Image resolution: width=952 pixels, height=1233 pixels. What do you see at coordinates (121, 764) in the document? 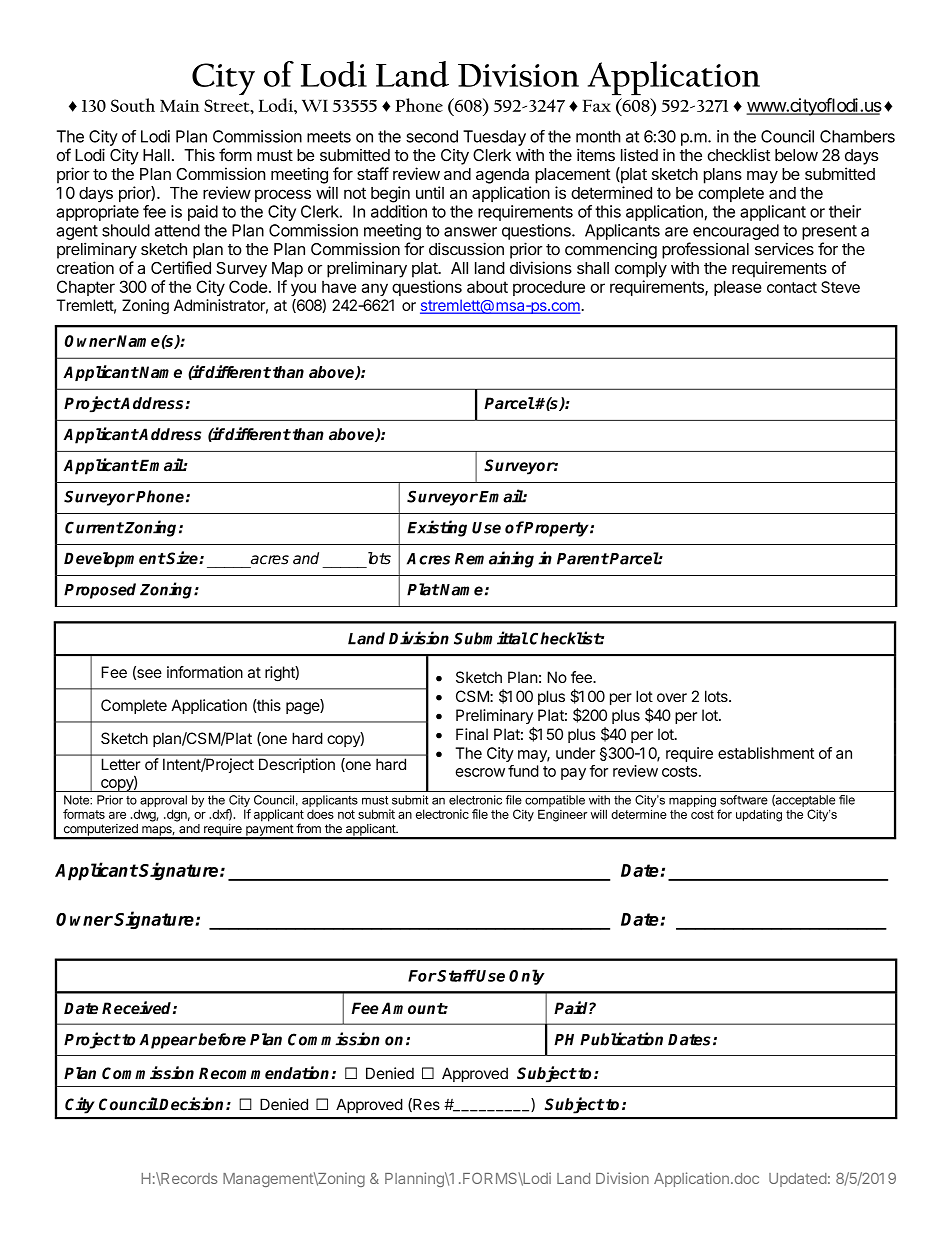
I see `Letter` at bounding box center [121, 764].
